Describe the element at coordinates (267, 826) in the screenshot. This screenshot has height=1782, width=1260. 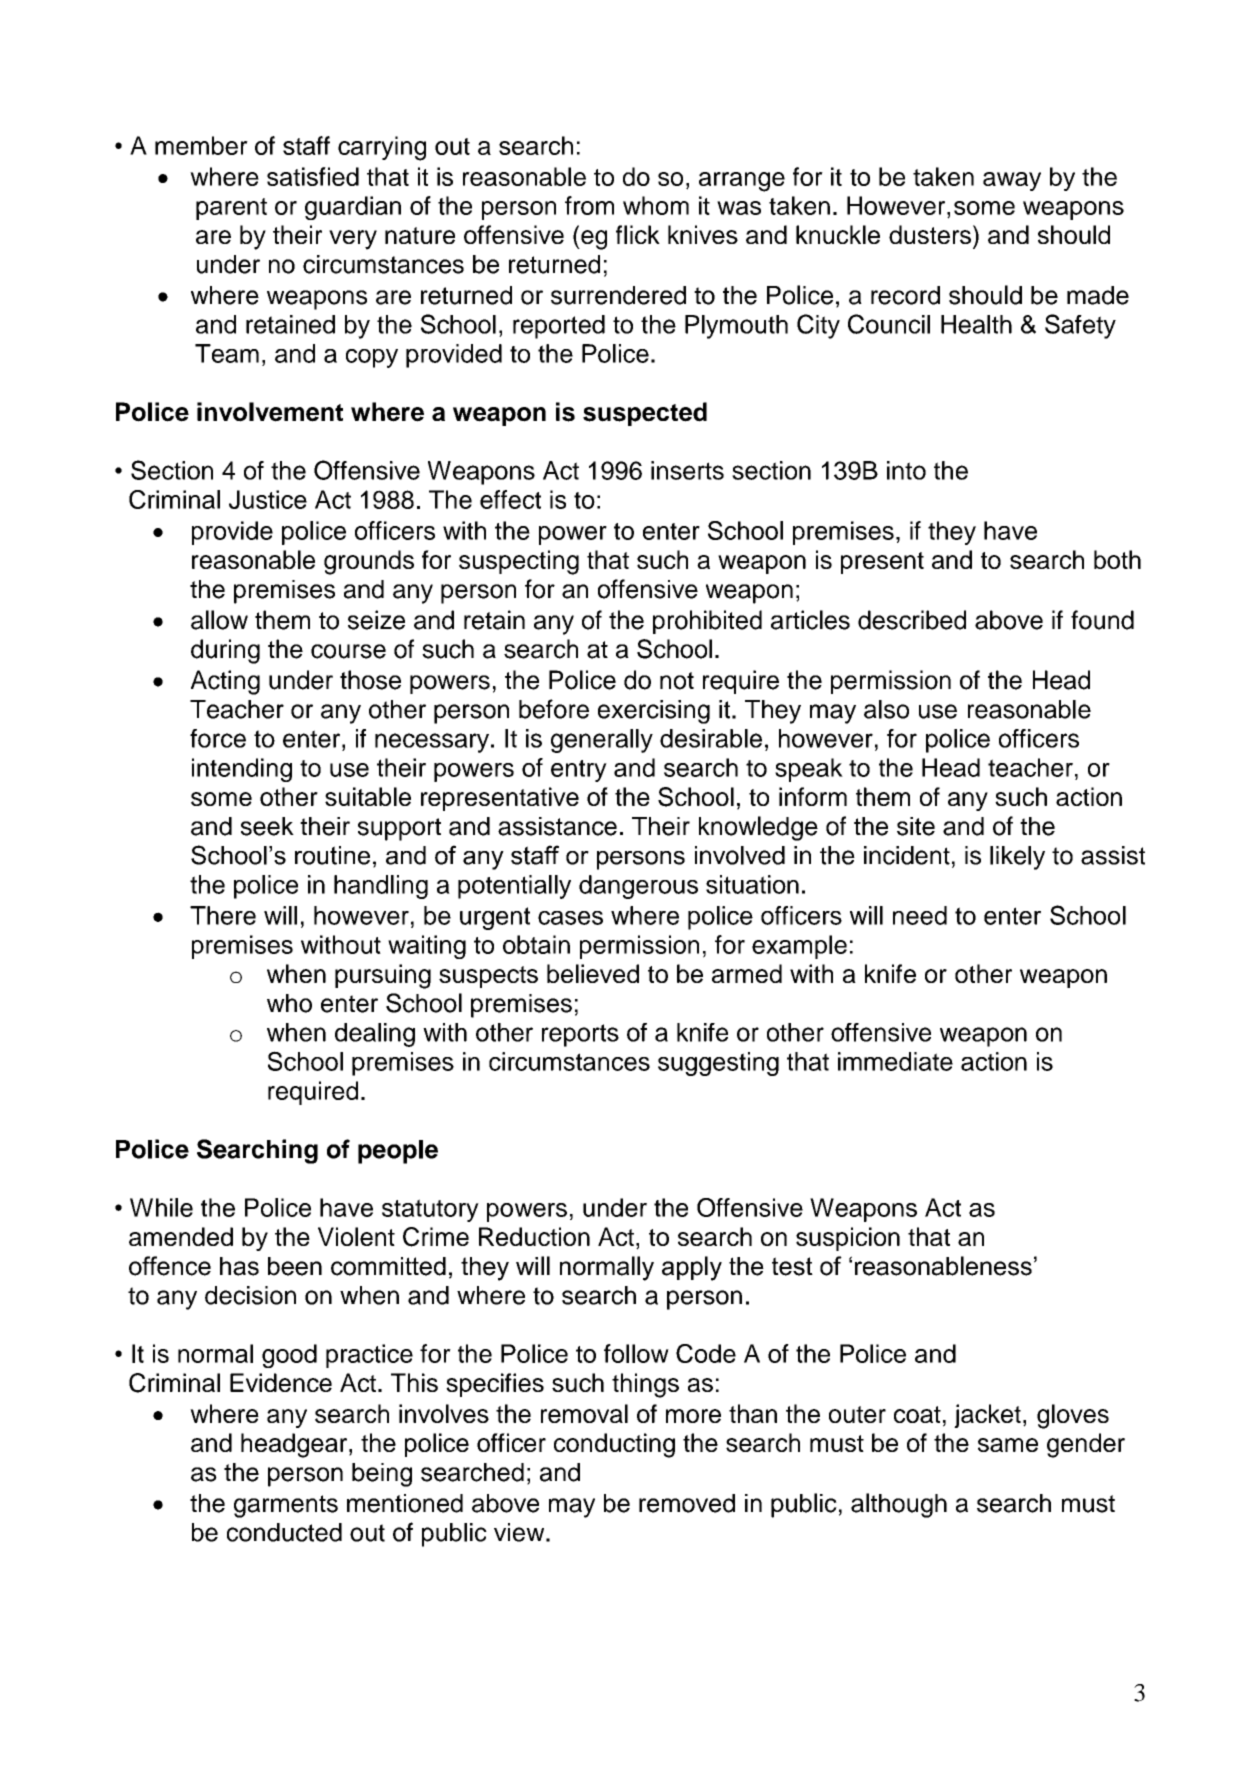
I see `seek` at that location.
